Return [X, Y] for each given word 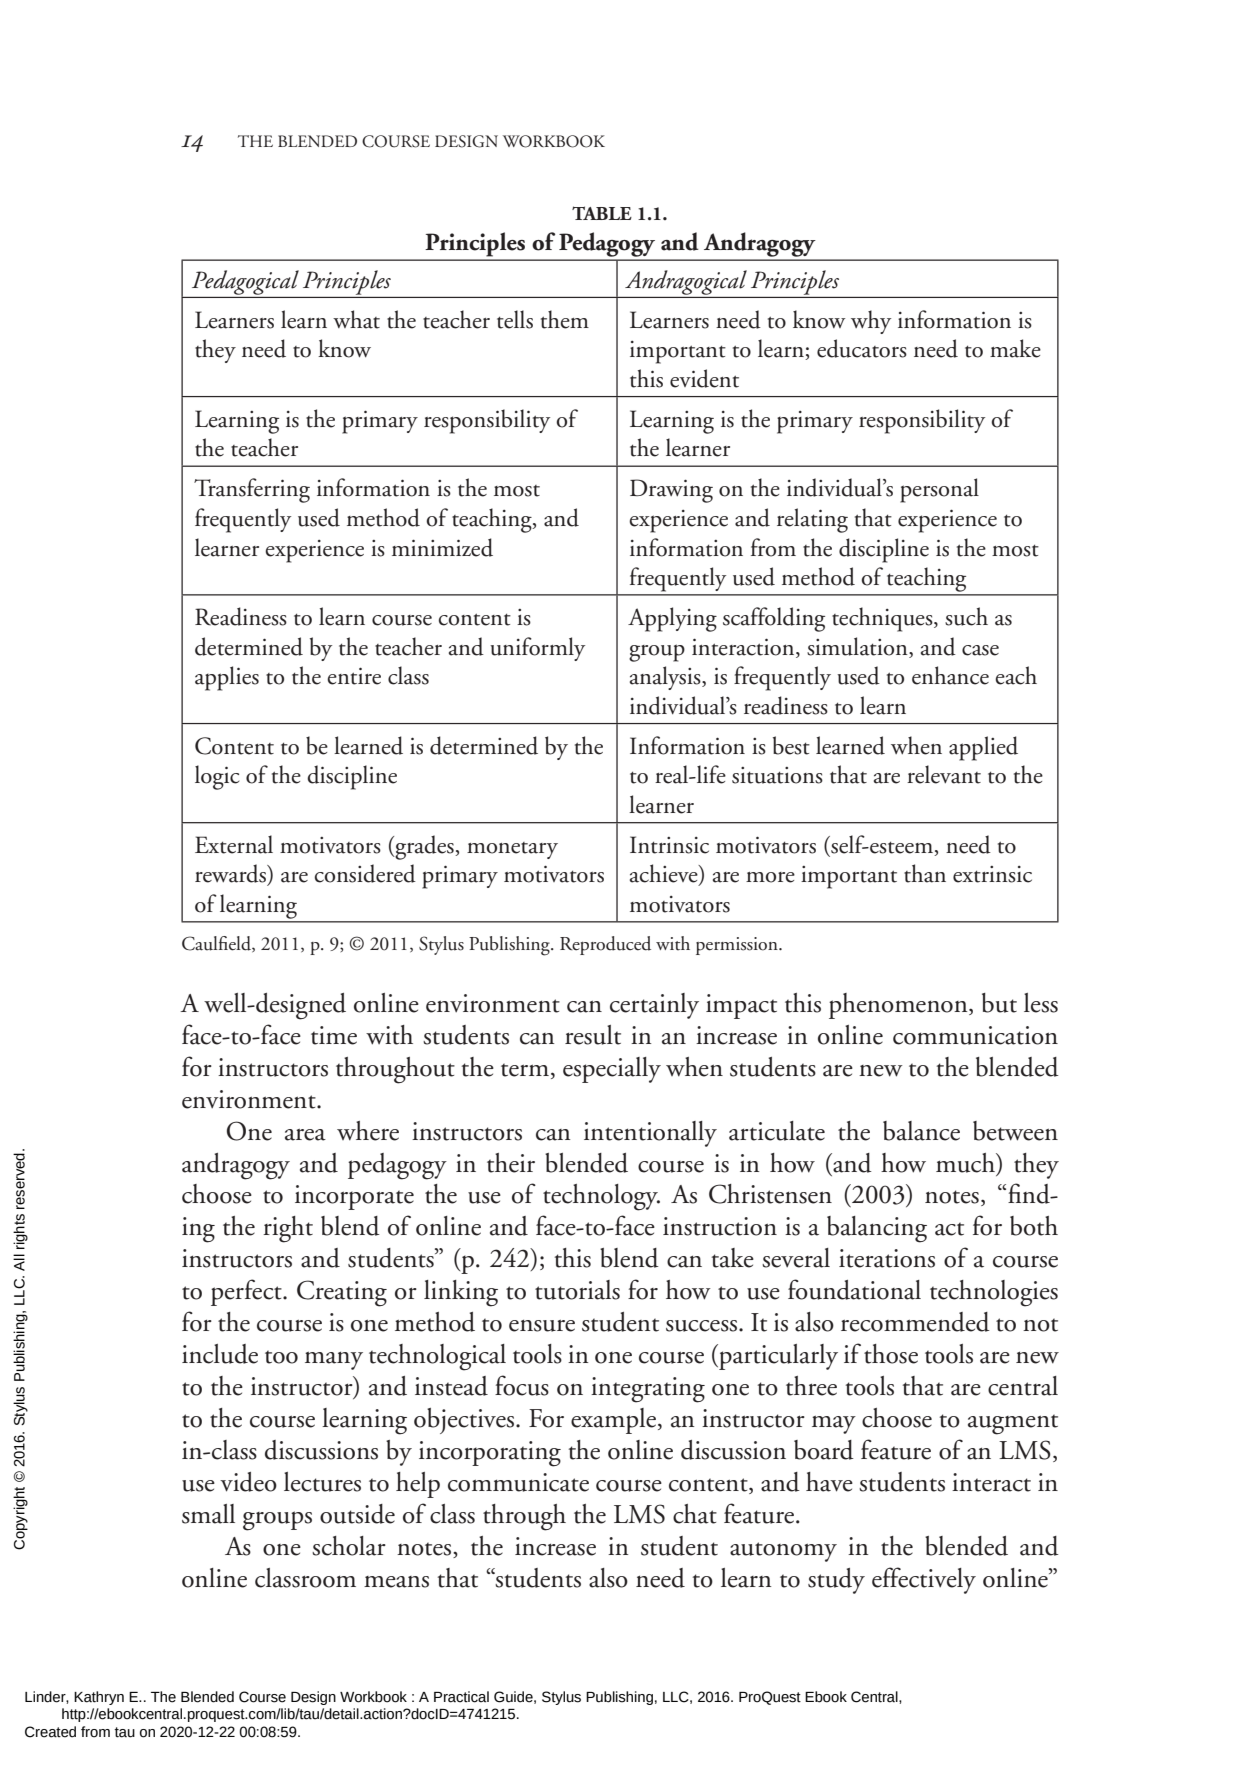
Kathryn [99, 1698]
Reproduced [605, 945]
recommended [915, 1322]
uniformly [537, 649]
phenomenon [899, 1006]
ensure [542, 1326]
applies [227, 678]
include [220, 1354]
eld [241, 944]
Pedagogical [245, 282]
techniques [883, 619]
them [565, 319]
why [871, 322]
